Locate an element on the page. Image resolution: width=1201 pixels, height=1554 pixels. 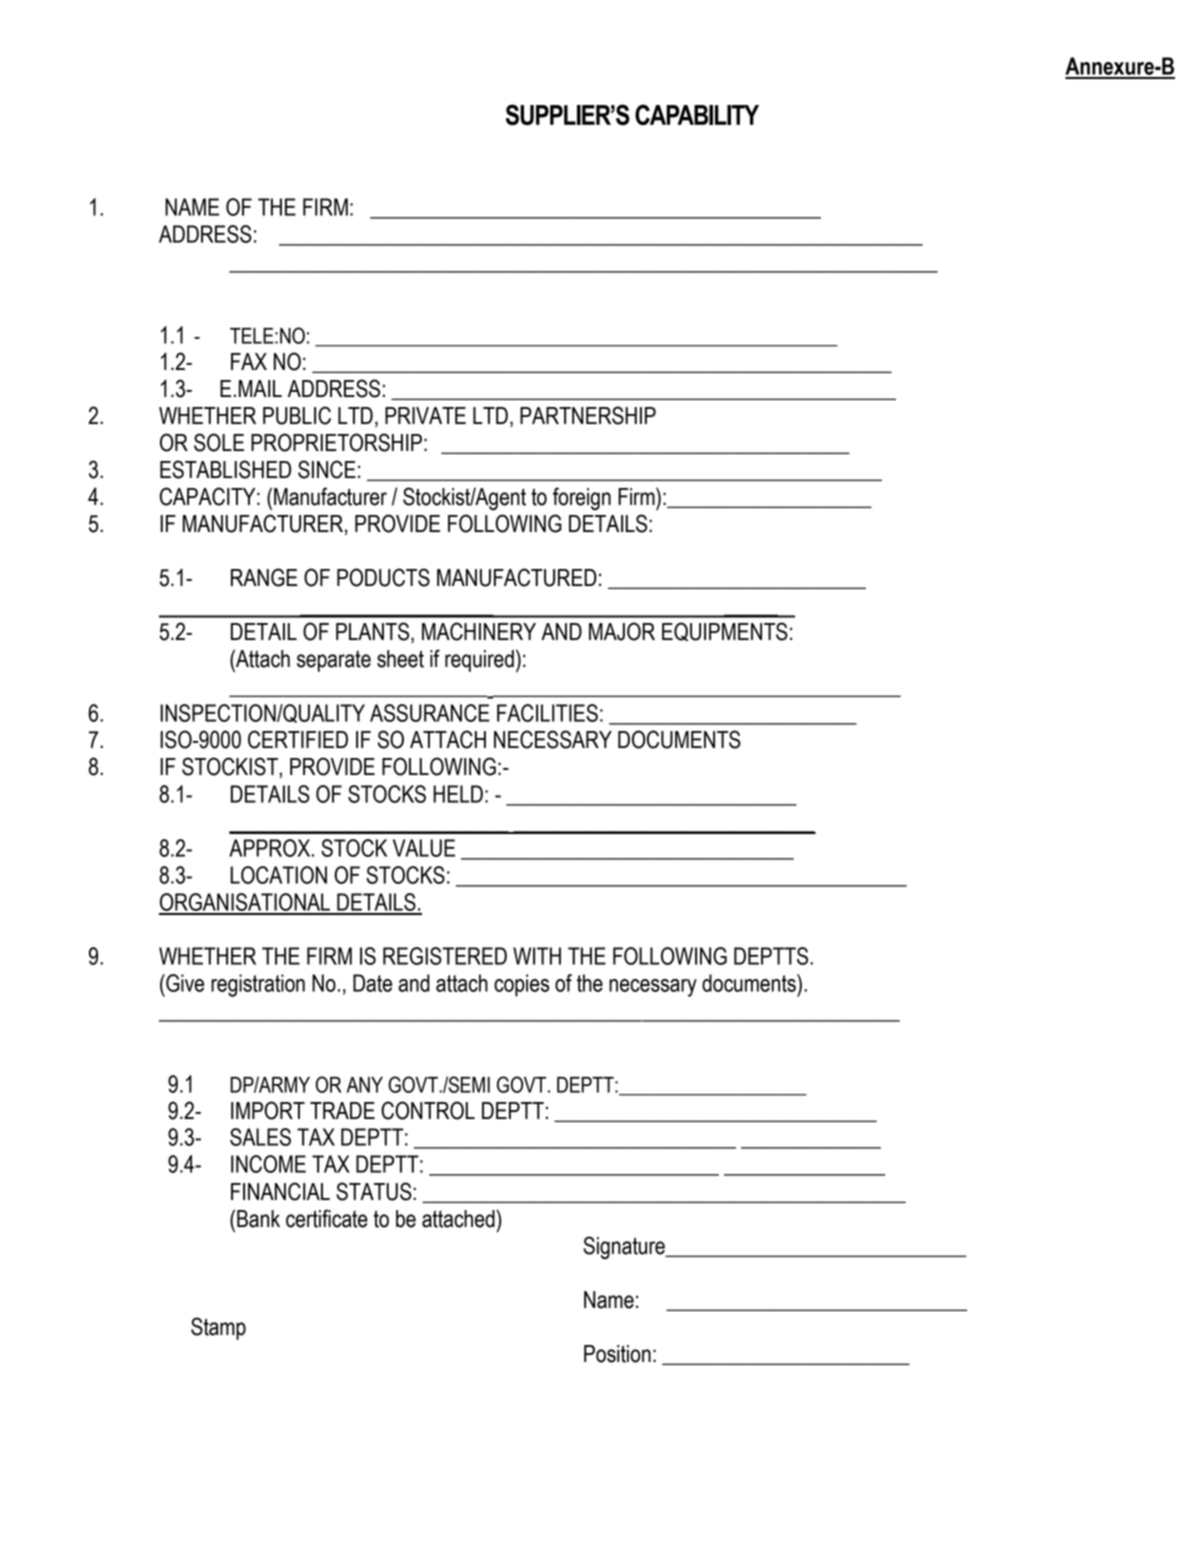
SOLE is located at coordinates (219, 442).
